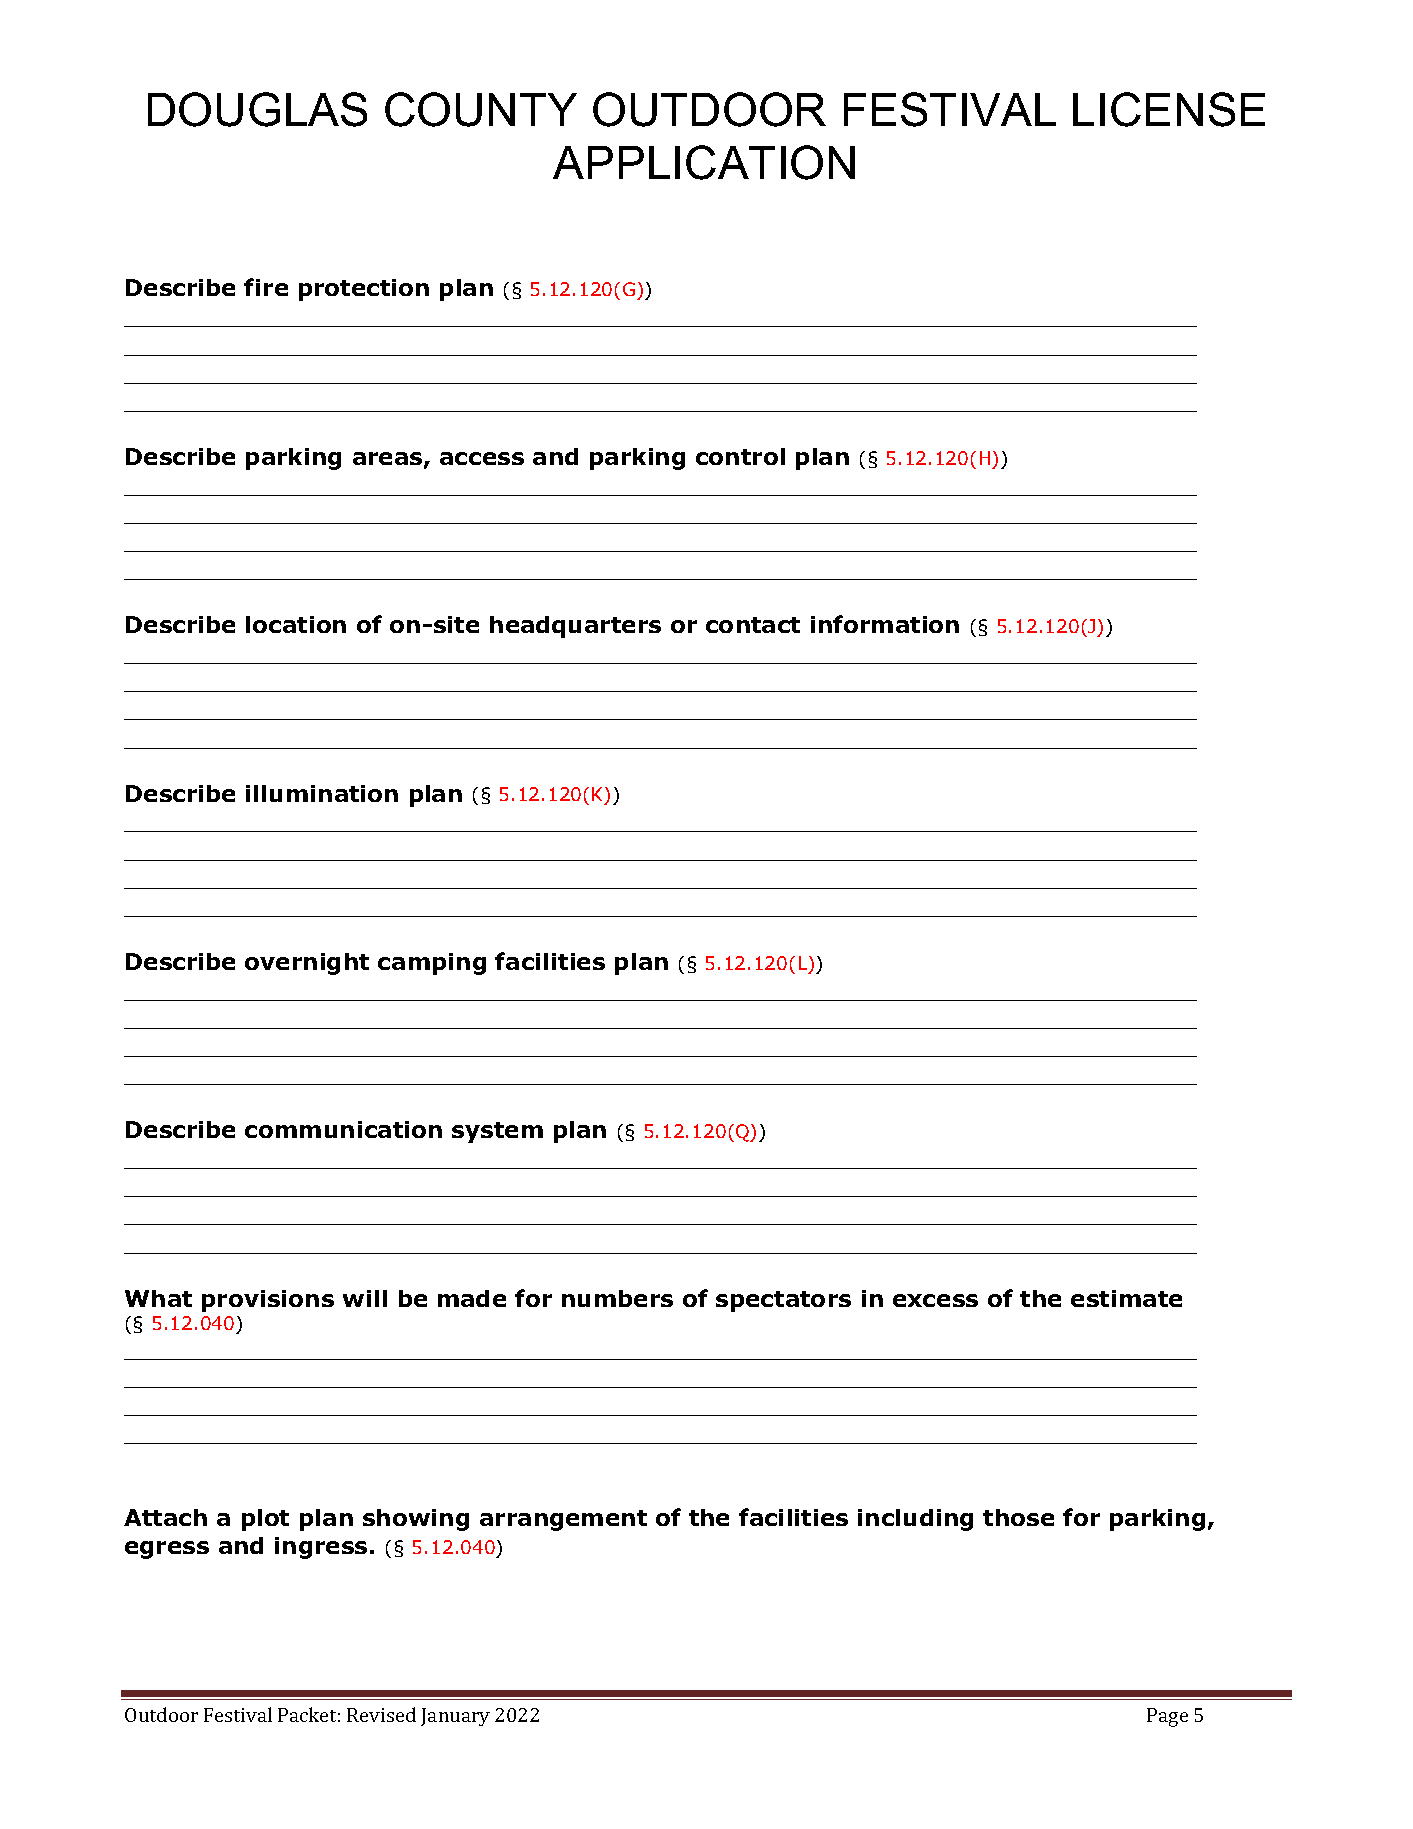 Image resolution: width=1413 pixels, height=1829 pixels. What do you see at coordinates (740, 456) in the screenshot?
I see `control` at bounding box center [740, 456].
